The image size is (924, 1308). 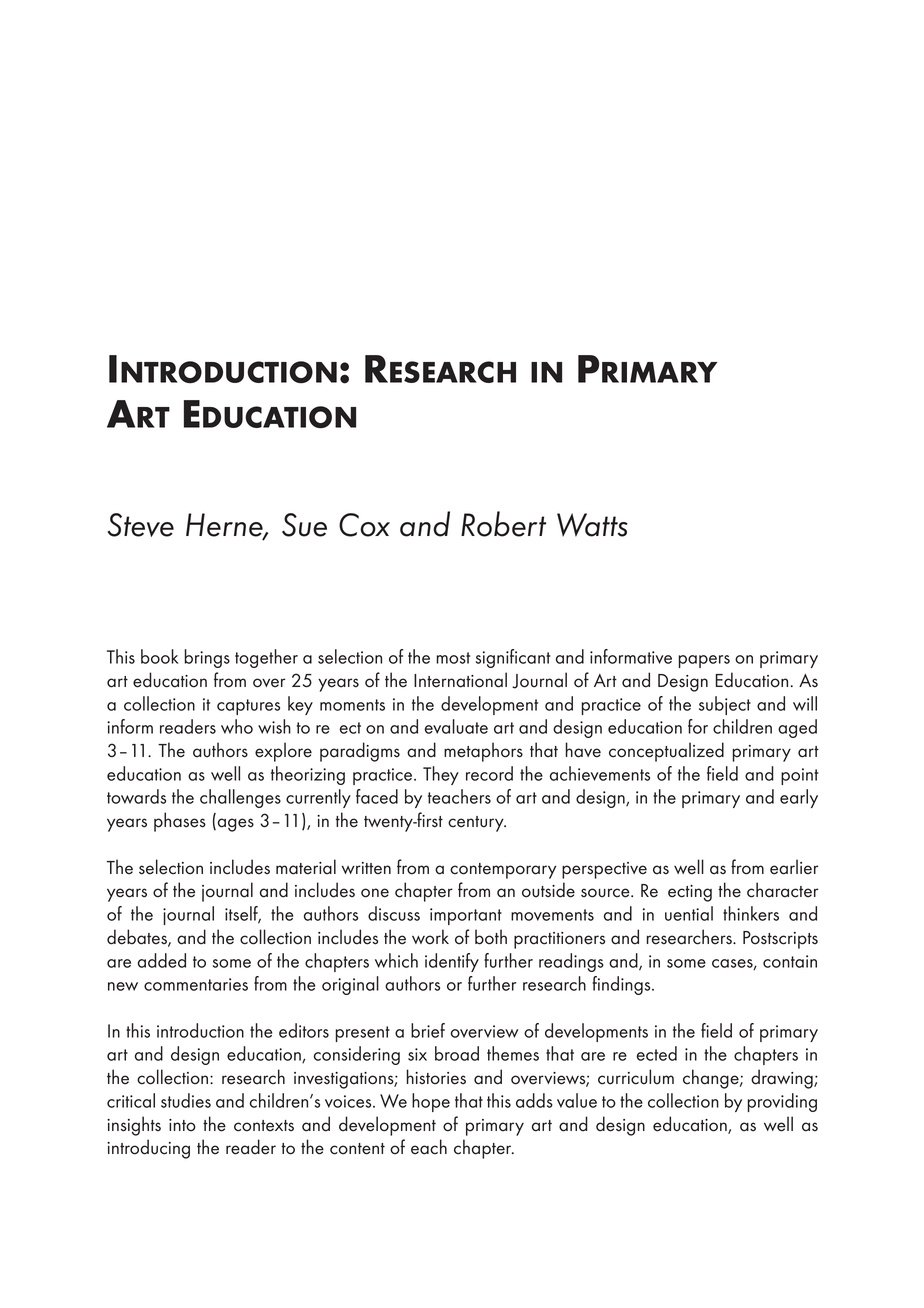 I want to click on commentaries, so click(x=196, y=984).
